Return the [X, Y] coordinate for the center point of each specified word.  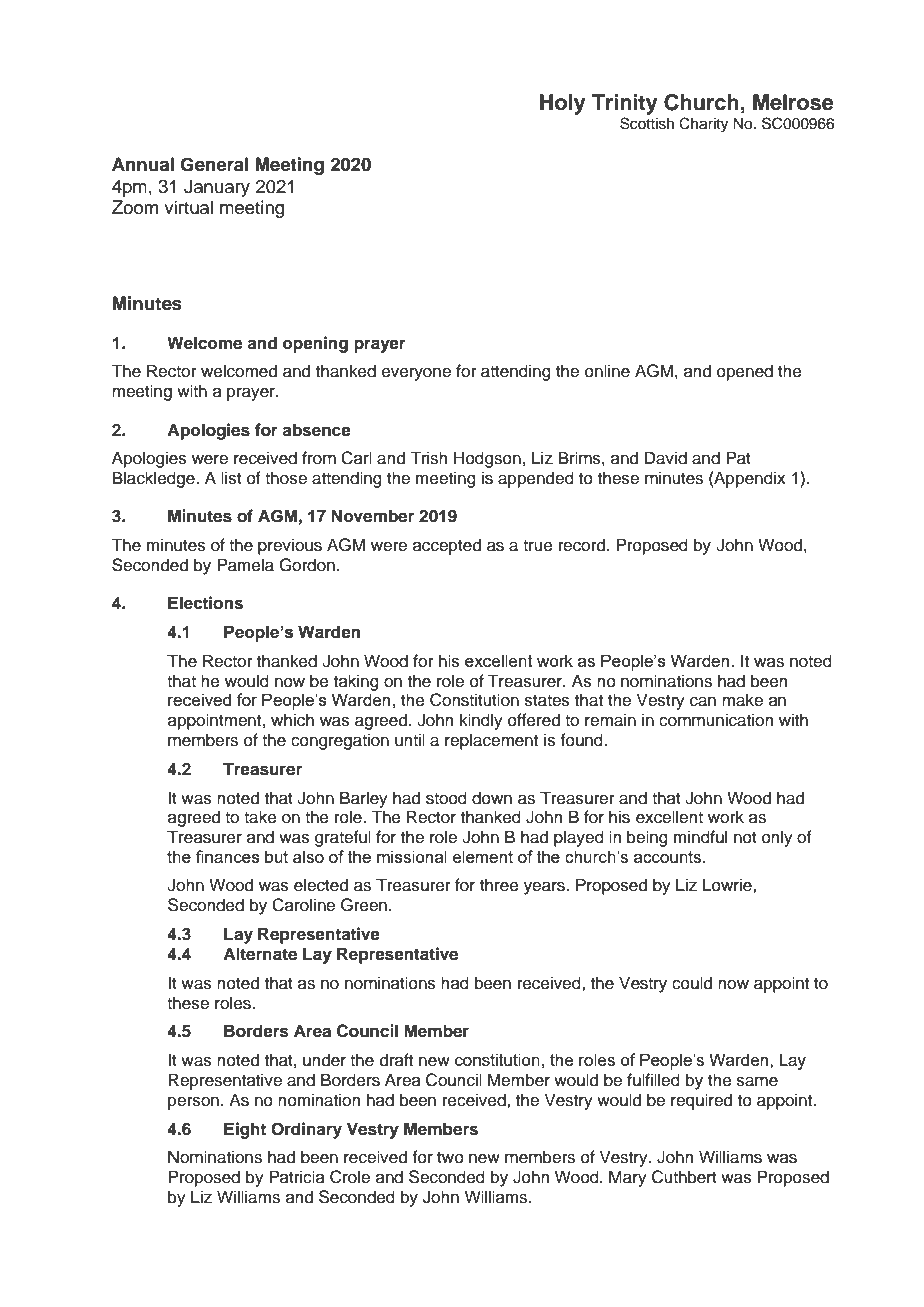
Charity [703, 125]
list [231, 478]
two [450, 1158]
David [666, 458]
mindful [700, 837]
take [260, 817]
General [214, 164]
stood [446, 798]
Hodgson [487, 459]
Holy [563, 104]
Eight [245, 1130]
